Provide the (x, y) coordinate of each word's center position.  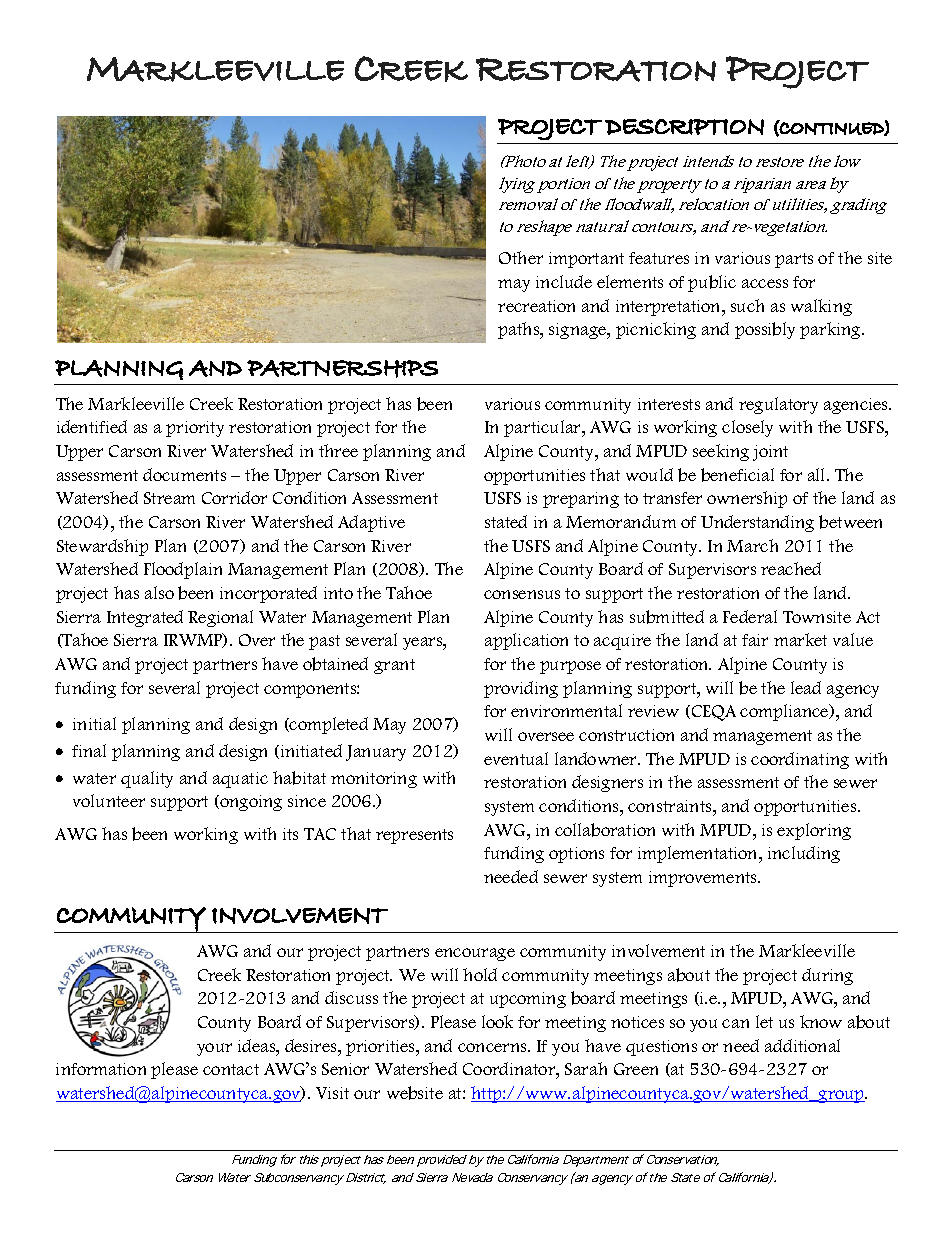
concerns (493, 1047)
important (586, 260)
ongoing (250, 803)
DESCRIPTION (684, 127)
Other (521, 257)
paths (520, 330)
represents (414, 836)
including (804, 854)
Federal (750, 616)
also (159, 592)
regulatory (778, 405)
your (214, 1049)
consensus (522, 594)
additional (802, 1045)
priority (195, 429)
